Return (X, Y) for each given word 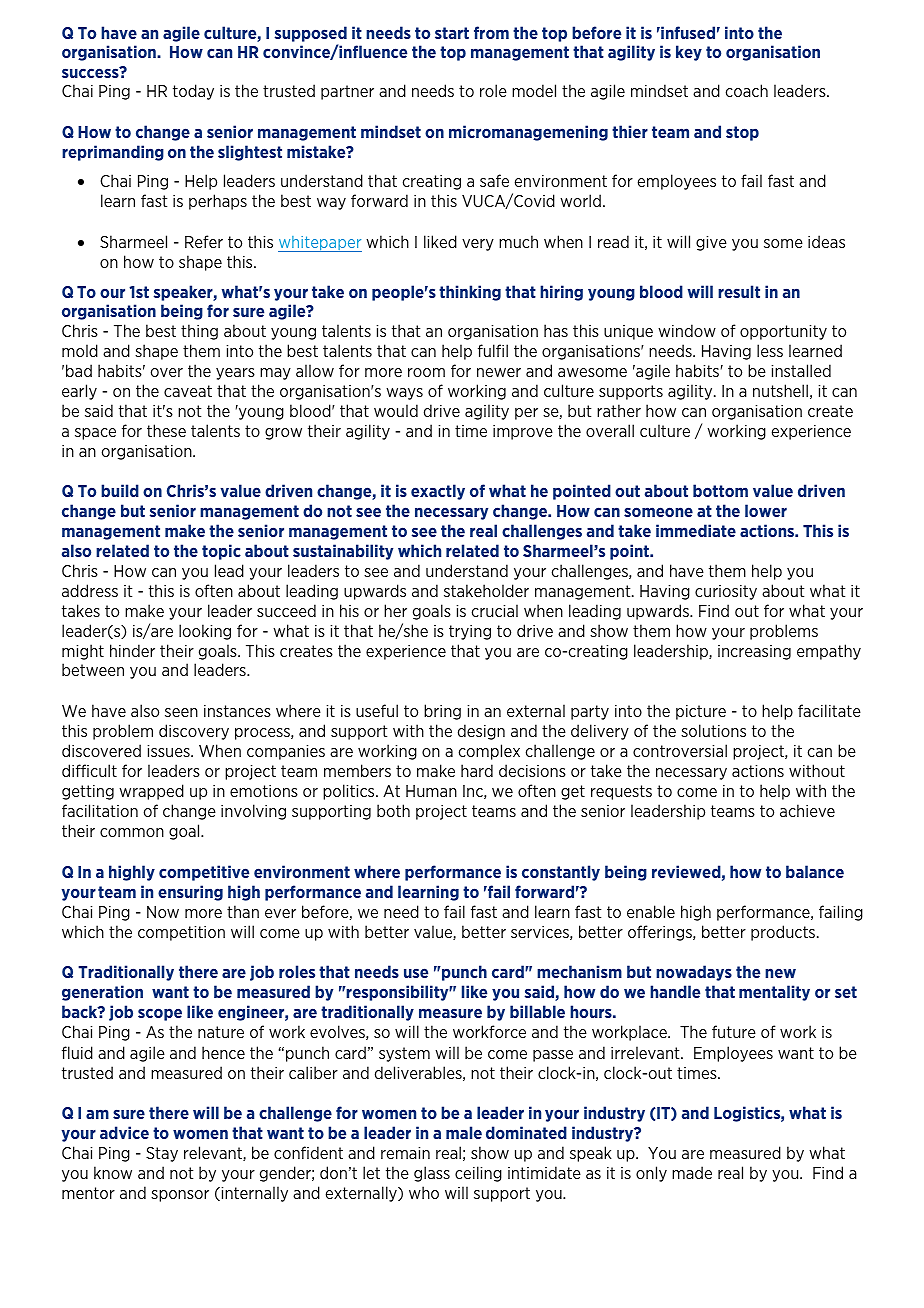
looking (205, 632)
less (770, 350)
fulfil (493, 350)
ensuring (190, 893)
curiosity (726, 592)
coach (747, 90)
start (452, 33)
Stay (162, 1154)
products (784, 933)
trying (470, 632)
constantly (561, 873)
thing (199, 332)
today (193, 92)
